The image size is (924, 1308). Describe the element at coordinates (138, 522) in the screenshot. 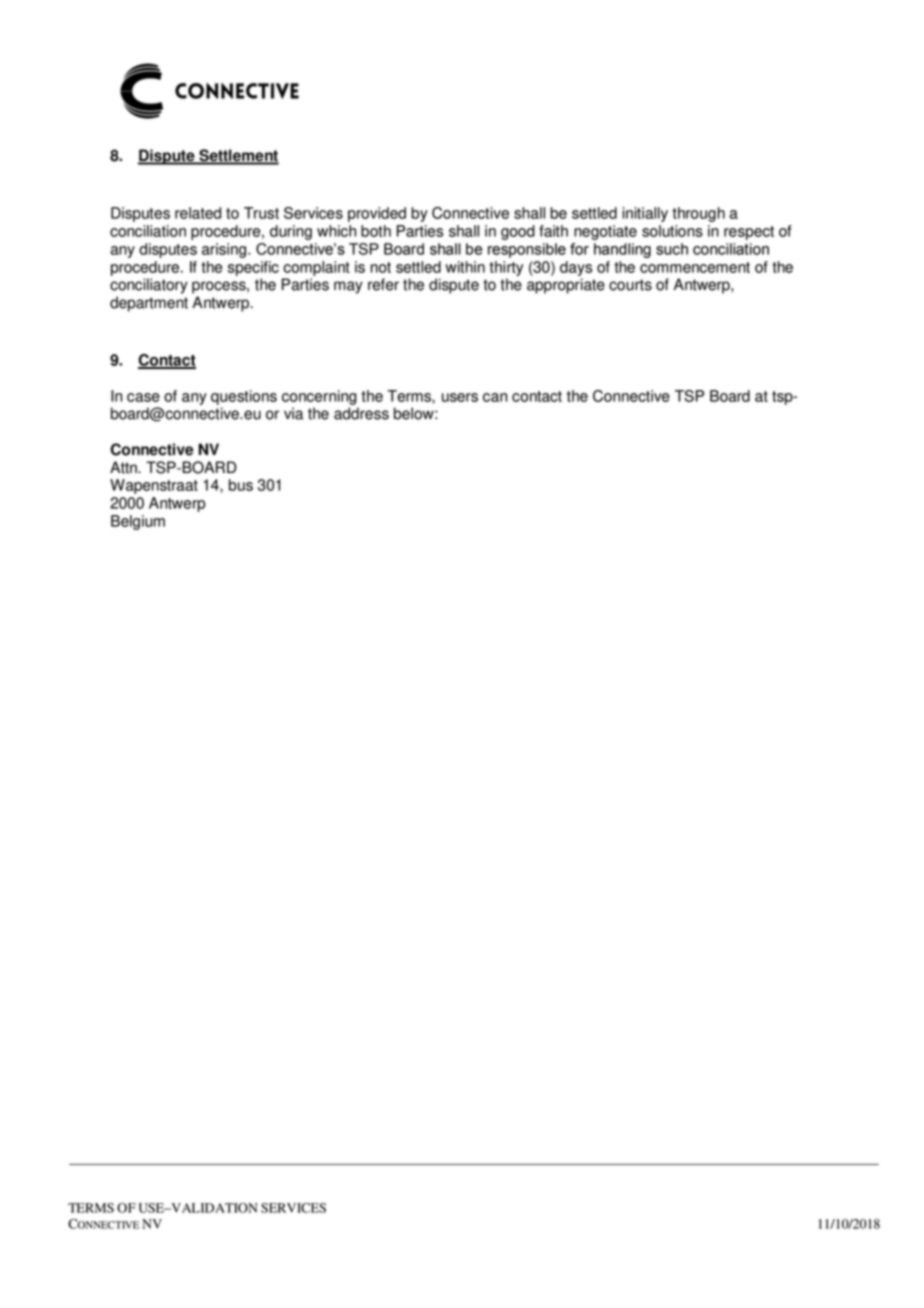

I see `Belgium` at that location.
